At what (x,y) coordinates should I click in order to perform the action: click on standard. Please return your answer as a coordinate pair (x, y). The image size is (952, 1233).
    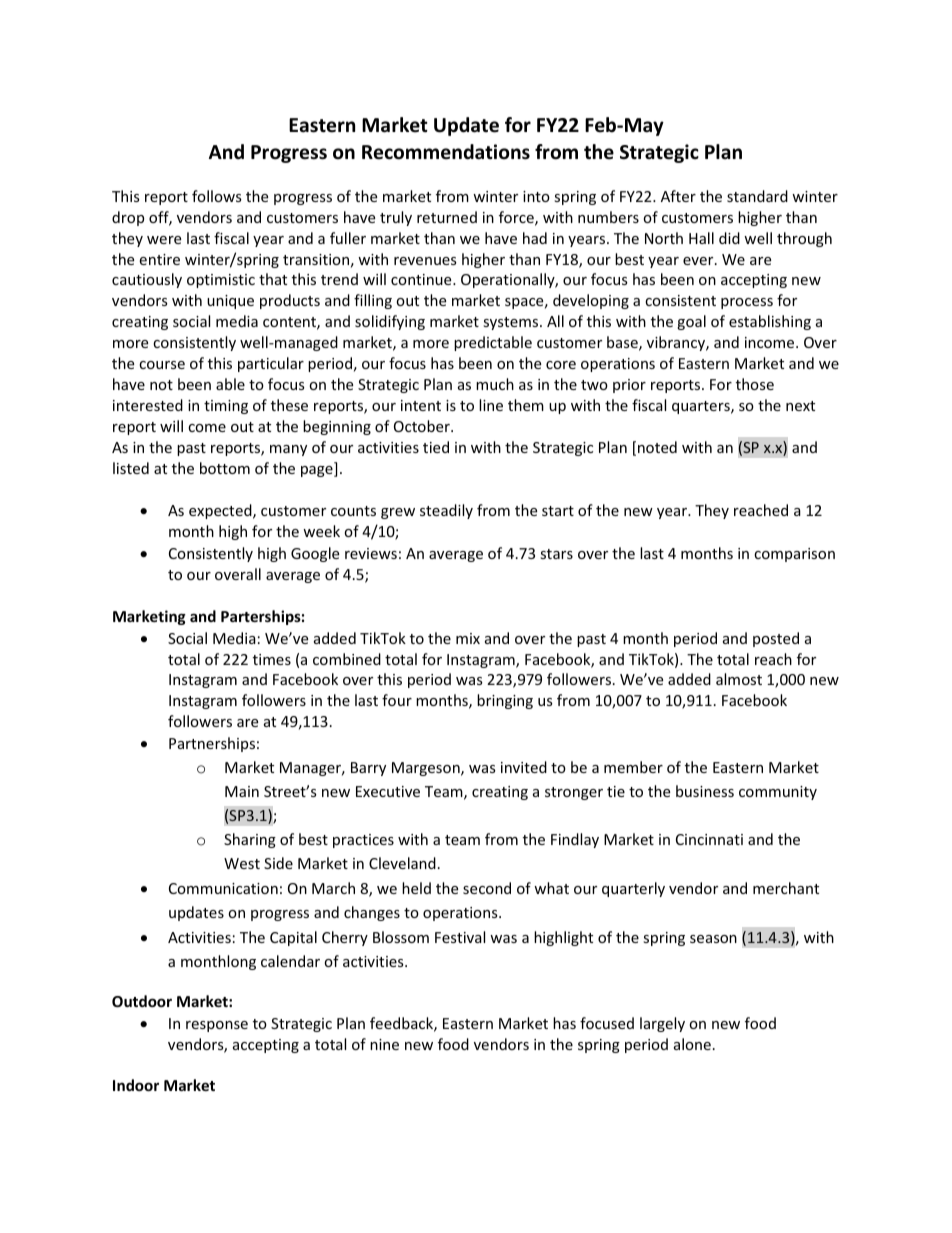
    Looking at the image, I should click on (757, 196).
